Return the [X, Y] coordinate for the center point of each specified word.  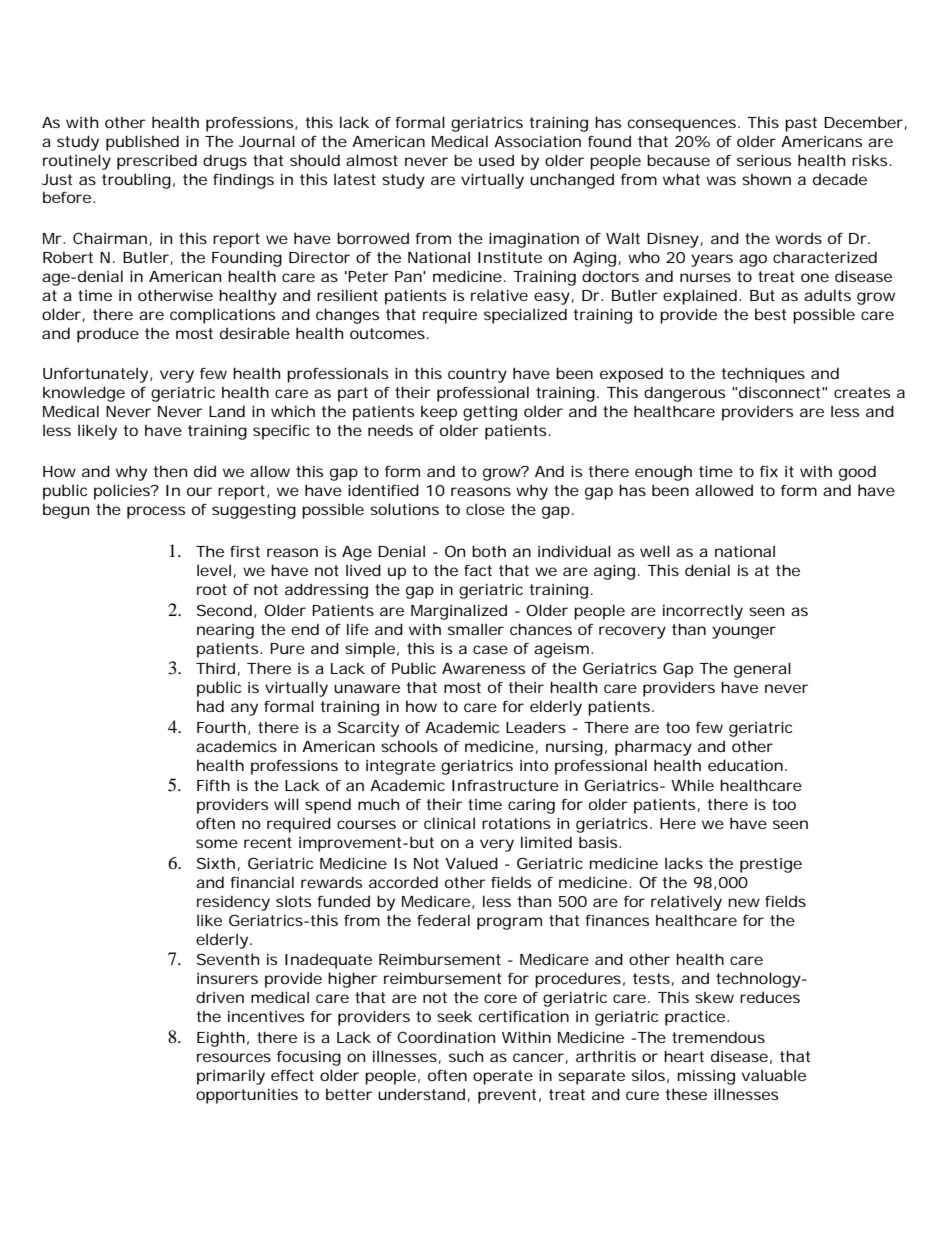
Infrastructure [505, 785]
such [466, 1056]
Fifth [213, 785]
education [745, 765]
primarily [231, 1077]
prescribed [157, 162]
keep [439, 413]
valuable [774, 1075]
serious [764, 160]
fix [769, 471]
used [496, 160]
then [170, 471]
